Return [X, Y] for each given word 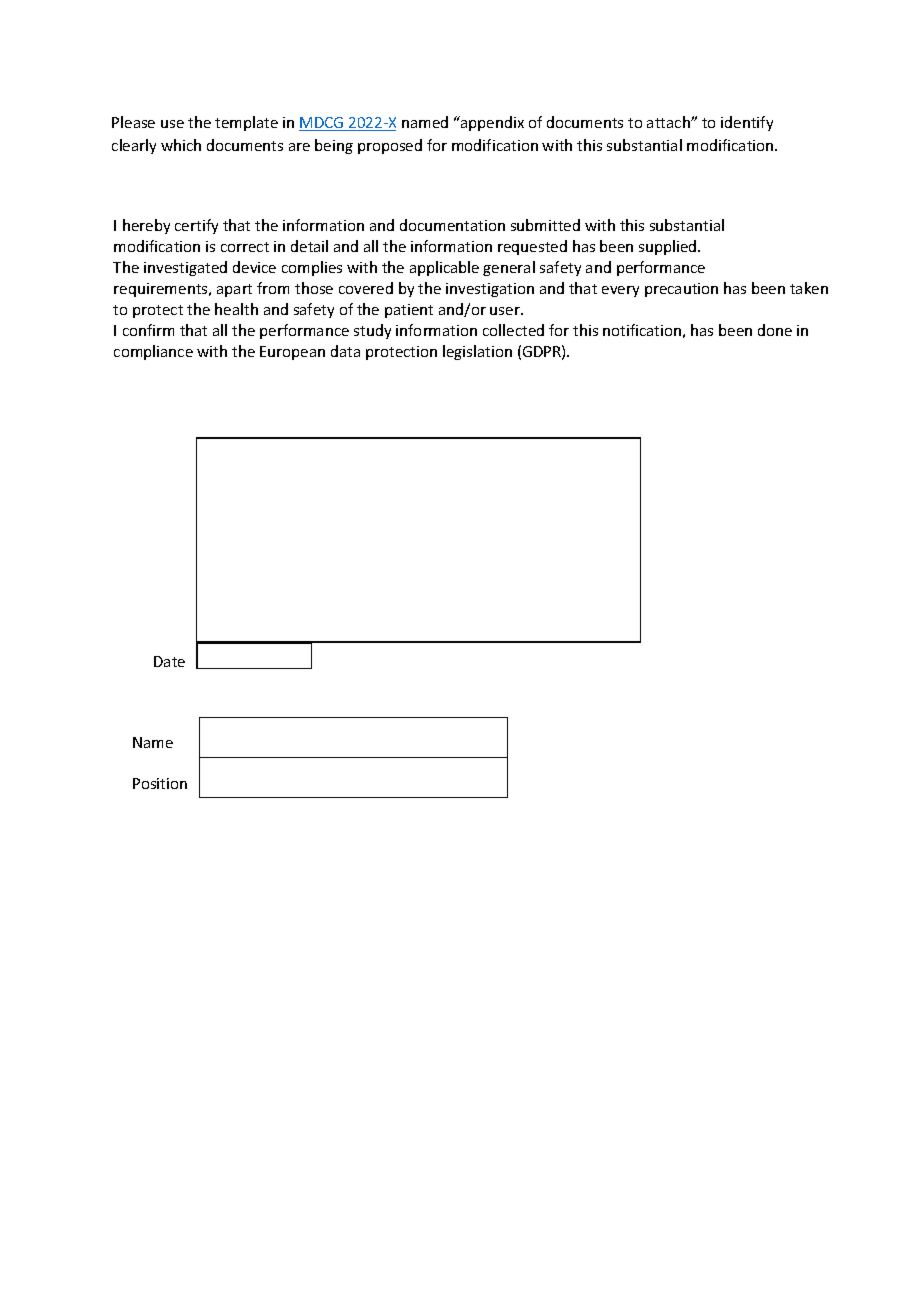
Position [160, 783]
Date [169, 661]
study [372, 331]
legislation [477, 352]
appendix [491, 123]
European [292, 353]
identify [747, 123]
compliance [153, 352]
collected [513, 330]
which [181, 145]
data [345, 351]
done [775, 330]
